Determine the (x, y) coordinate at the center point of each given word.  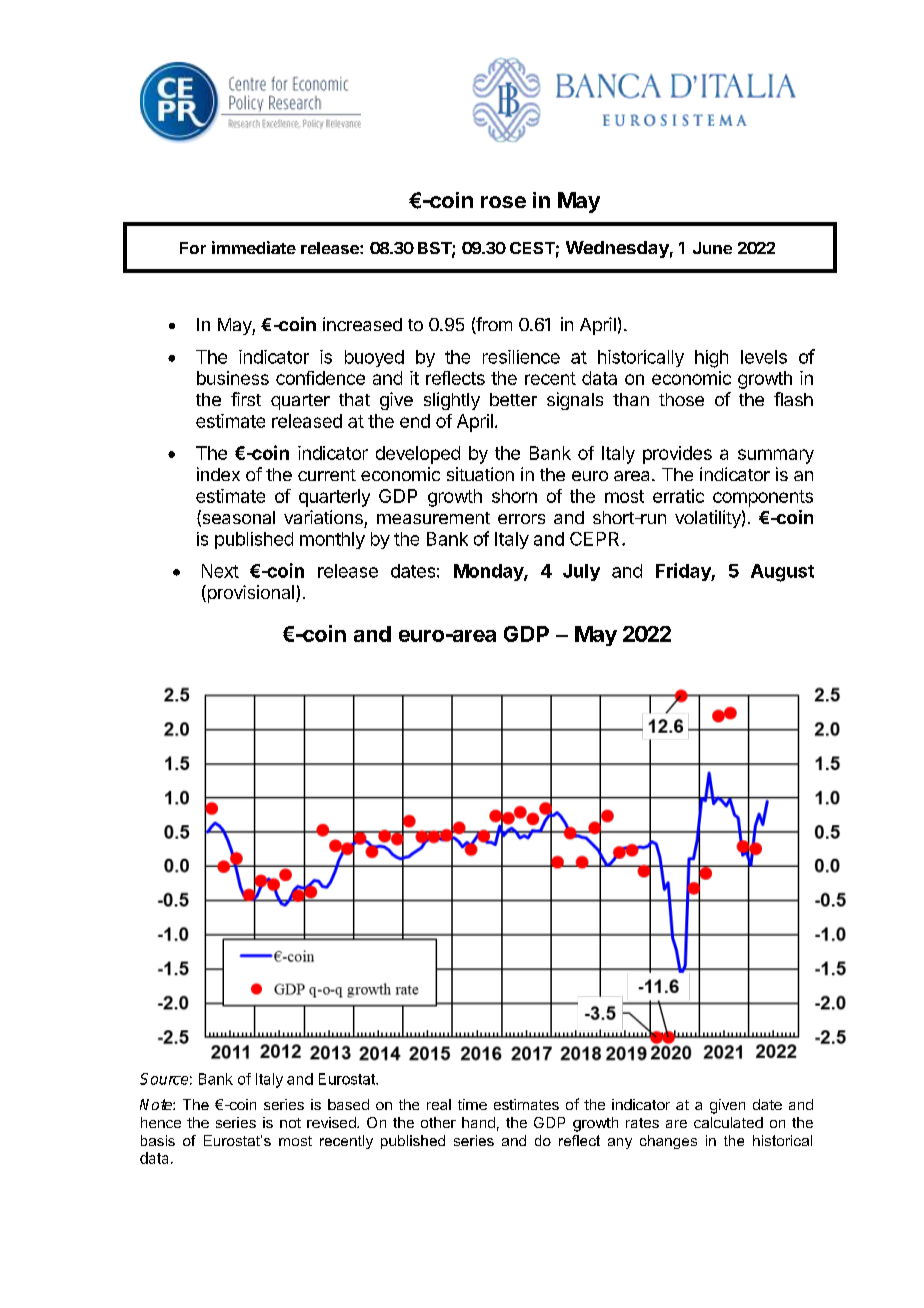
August (782, 573)
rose (503, 202)
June (712, 248)
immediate (254, 247)
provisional (249, 594)
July (581, 572)
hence (161, 1122)
